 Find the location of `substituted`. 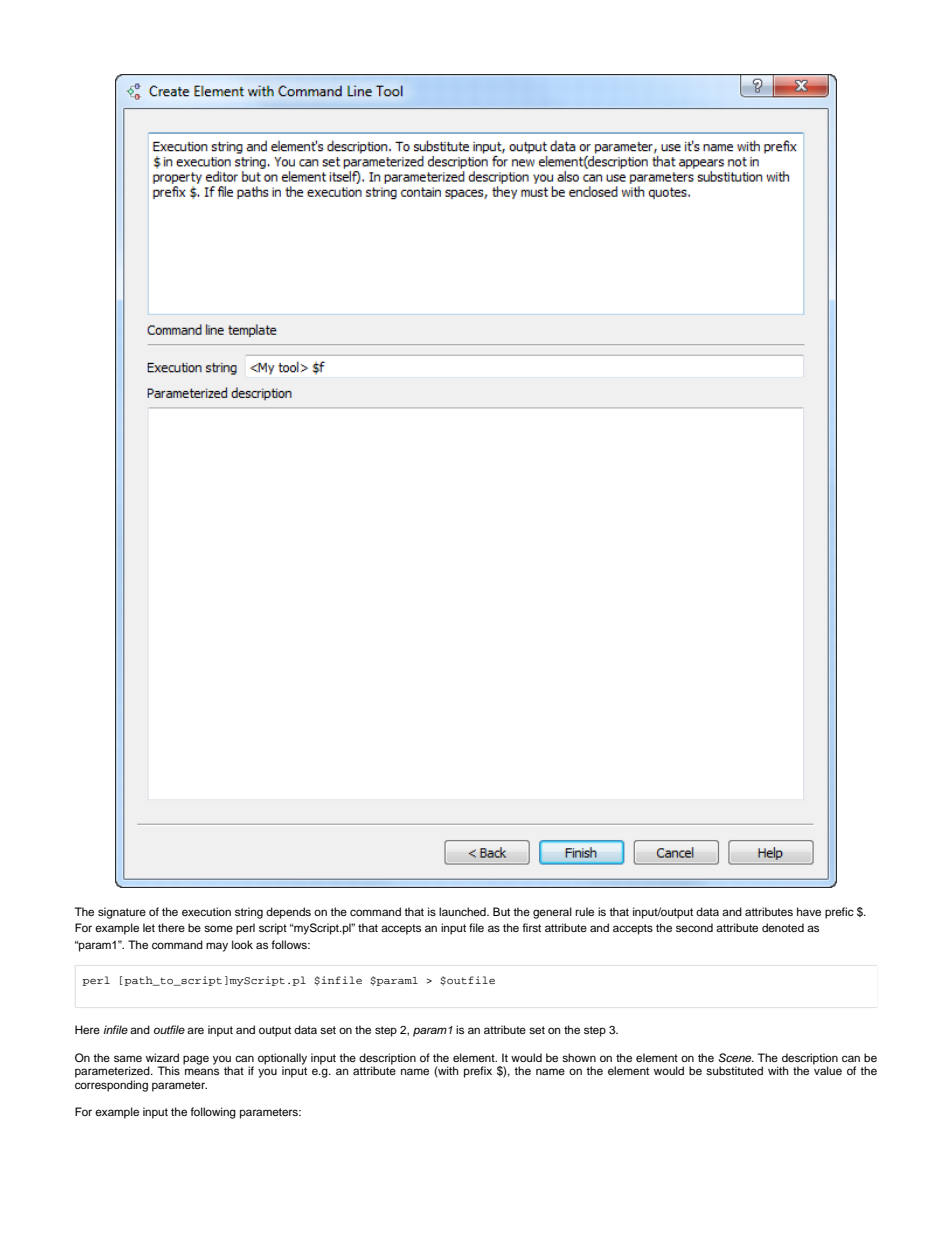

substituted is located at coordinates (734, 1070).
